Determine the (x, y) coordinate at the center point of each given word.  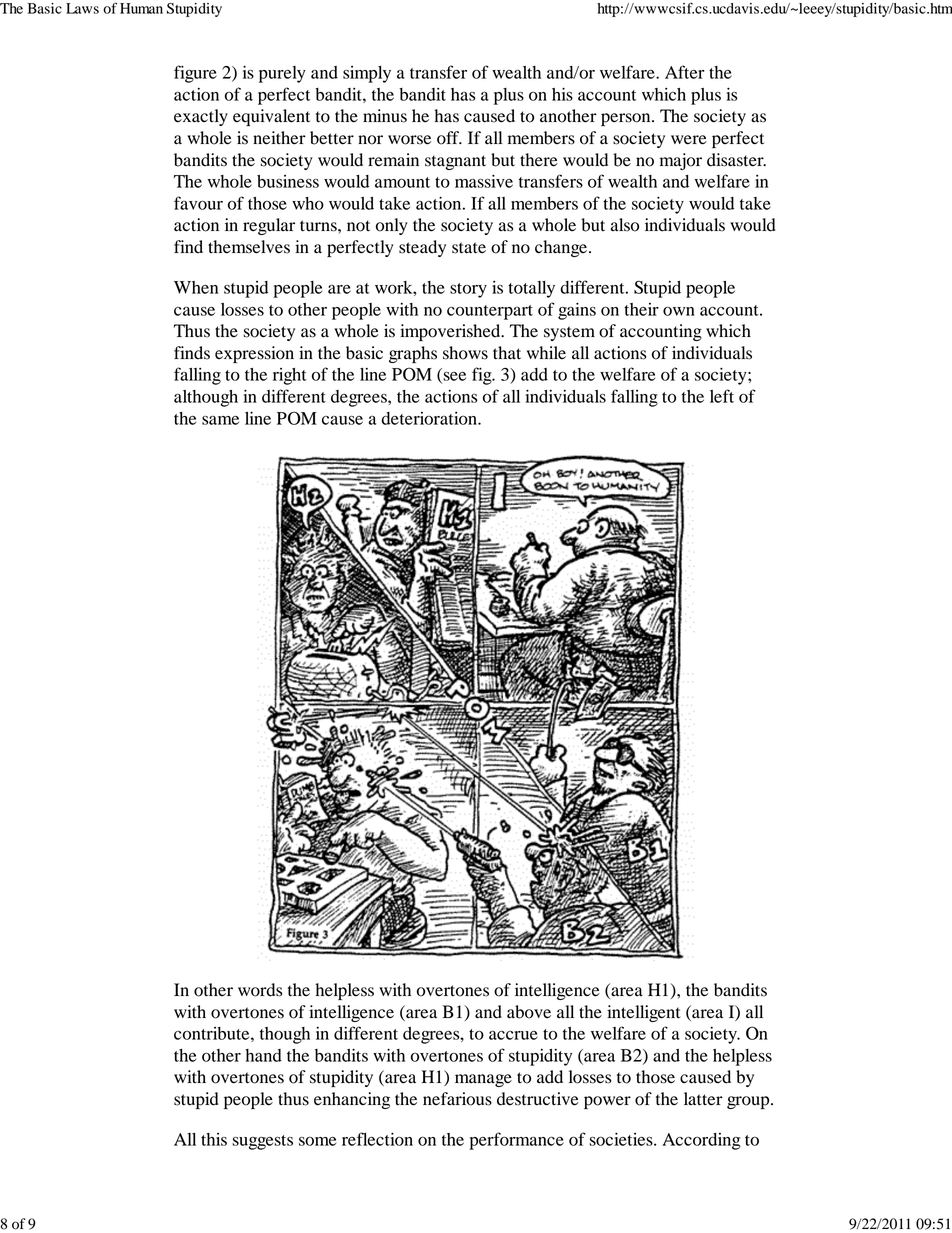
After (685, 72)
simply (367, 74)
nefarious (457, 1099)
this (214, 1139)
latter (703, 1099)
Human (141, 8)
